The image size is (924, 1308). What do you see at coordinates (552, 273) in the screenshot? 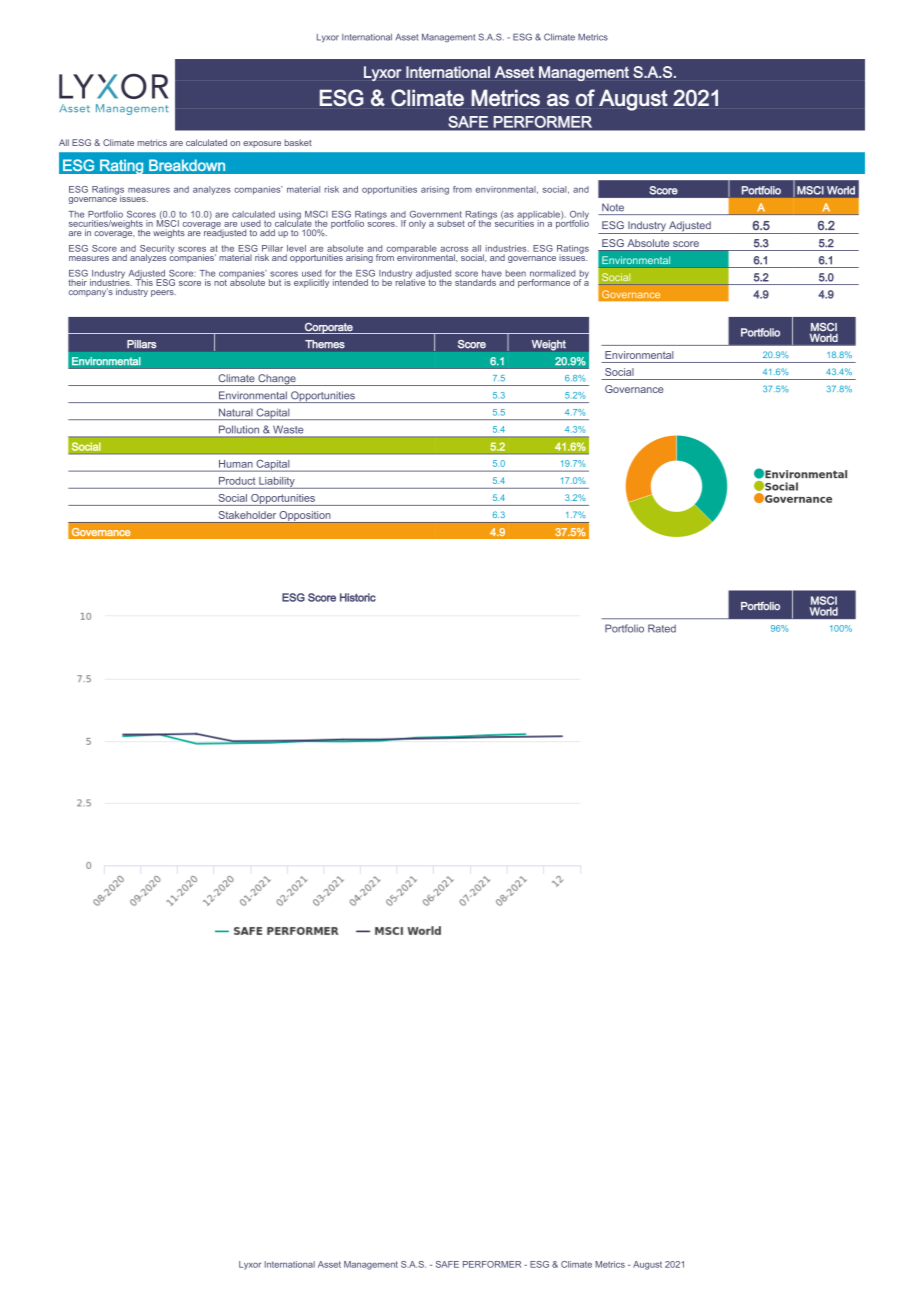
I see `normalized` at bounding box center [552, 273].
